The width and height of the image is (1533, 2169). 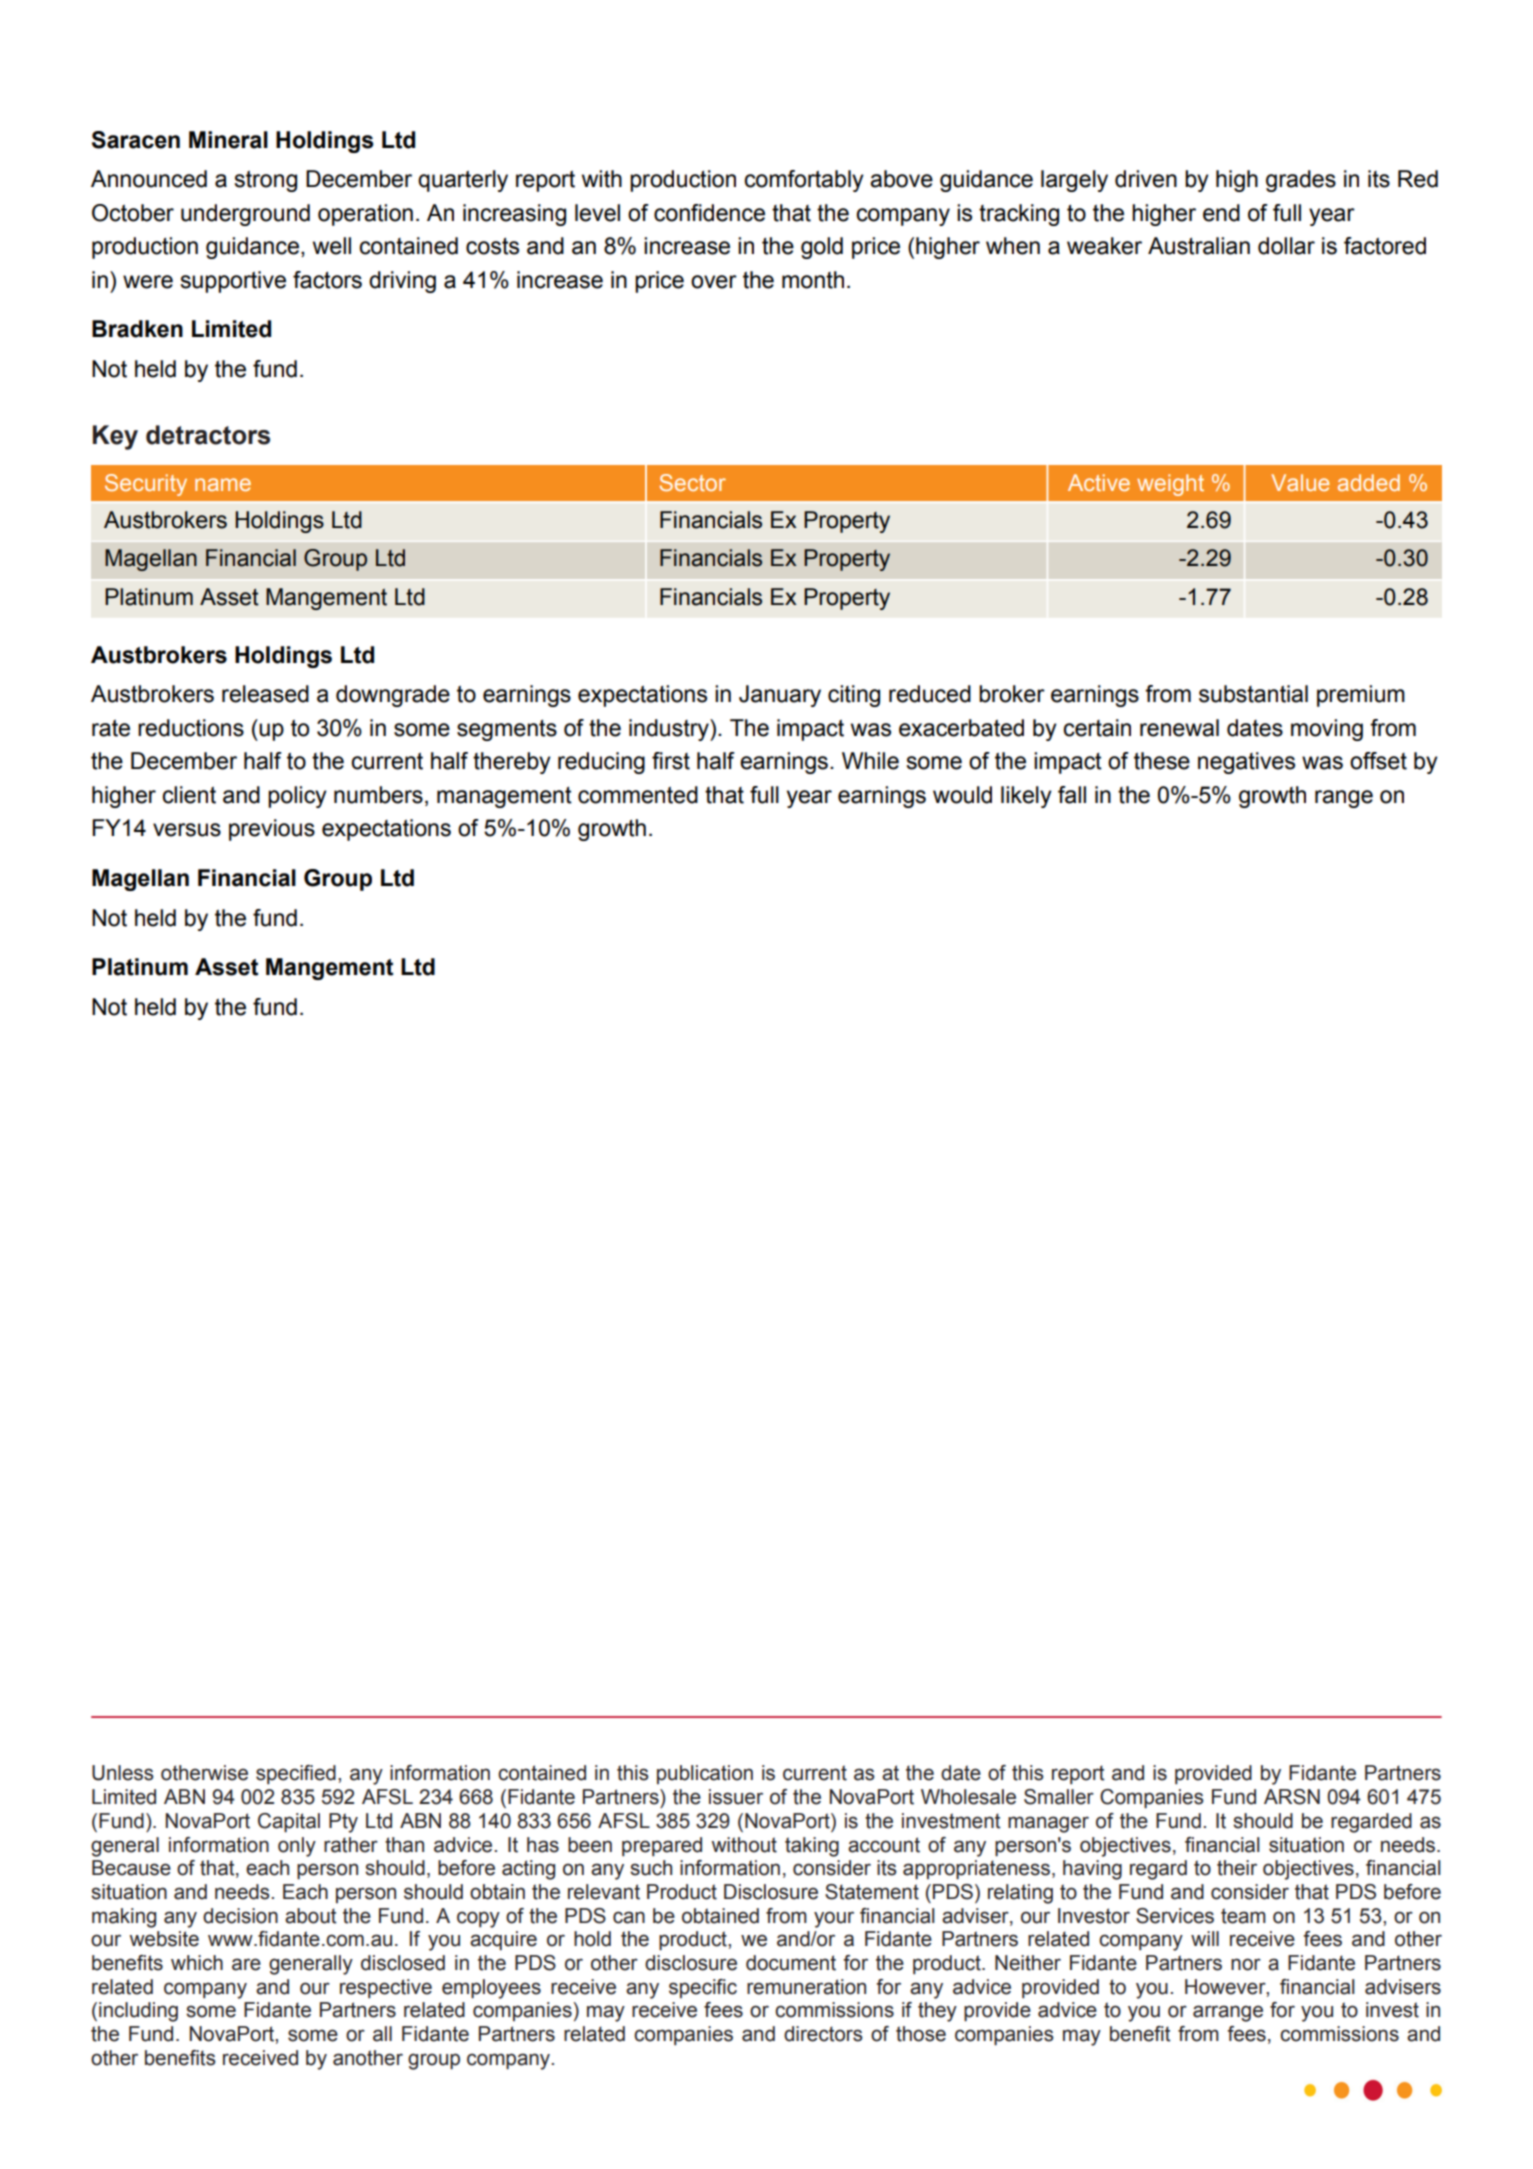 I want to click on publication, so click(x=705, y=1774).
